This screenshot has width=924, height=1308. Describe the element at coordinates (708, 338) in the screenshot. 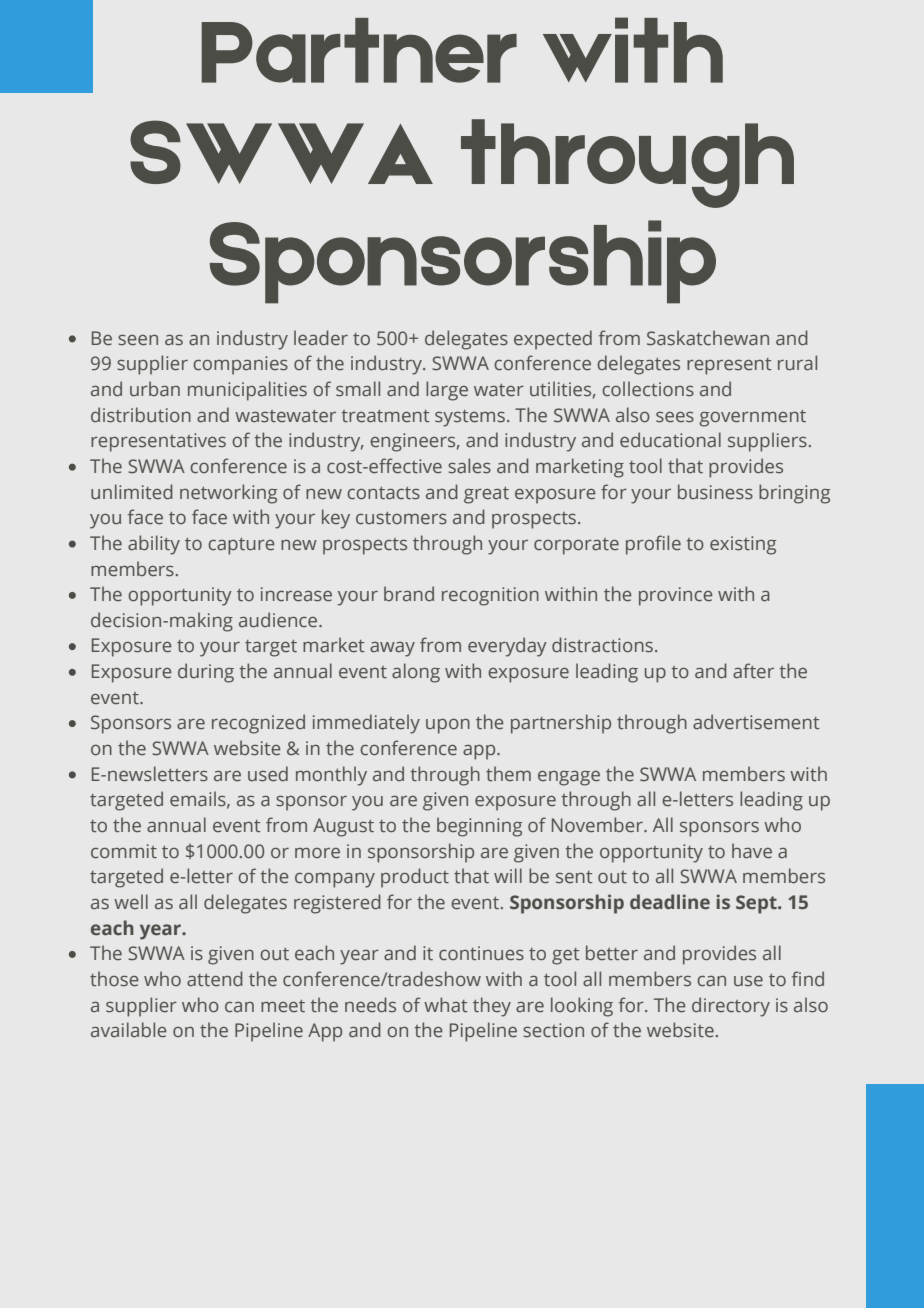

I see `Saskatchewan` at that location.
